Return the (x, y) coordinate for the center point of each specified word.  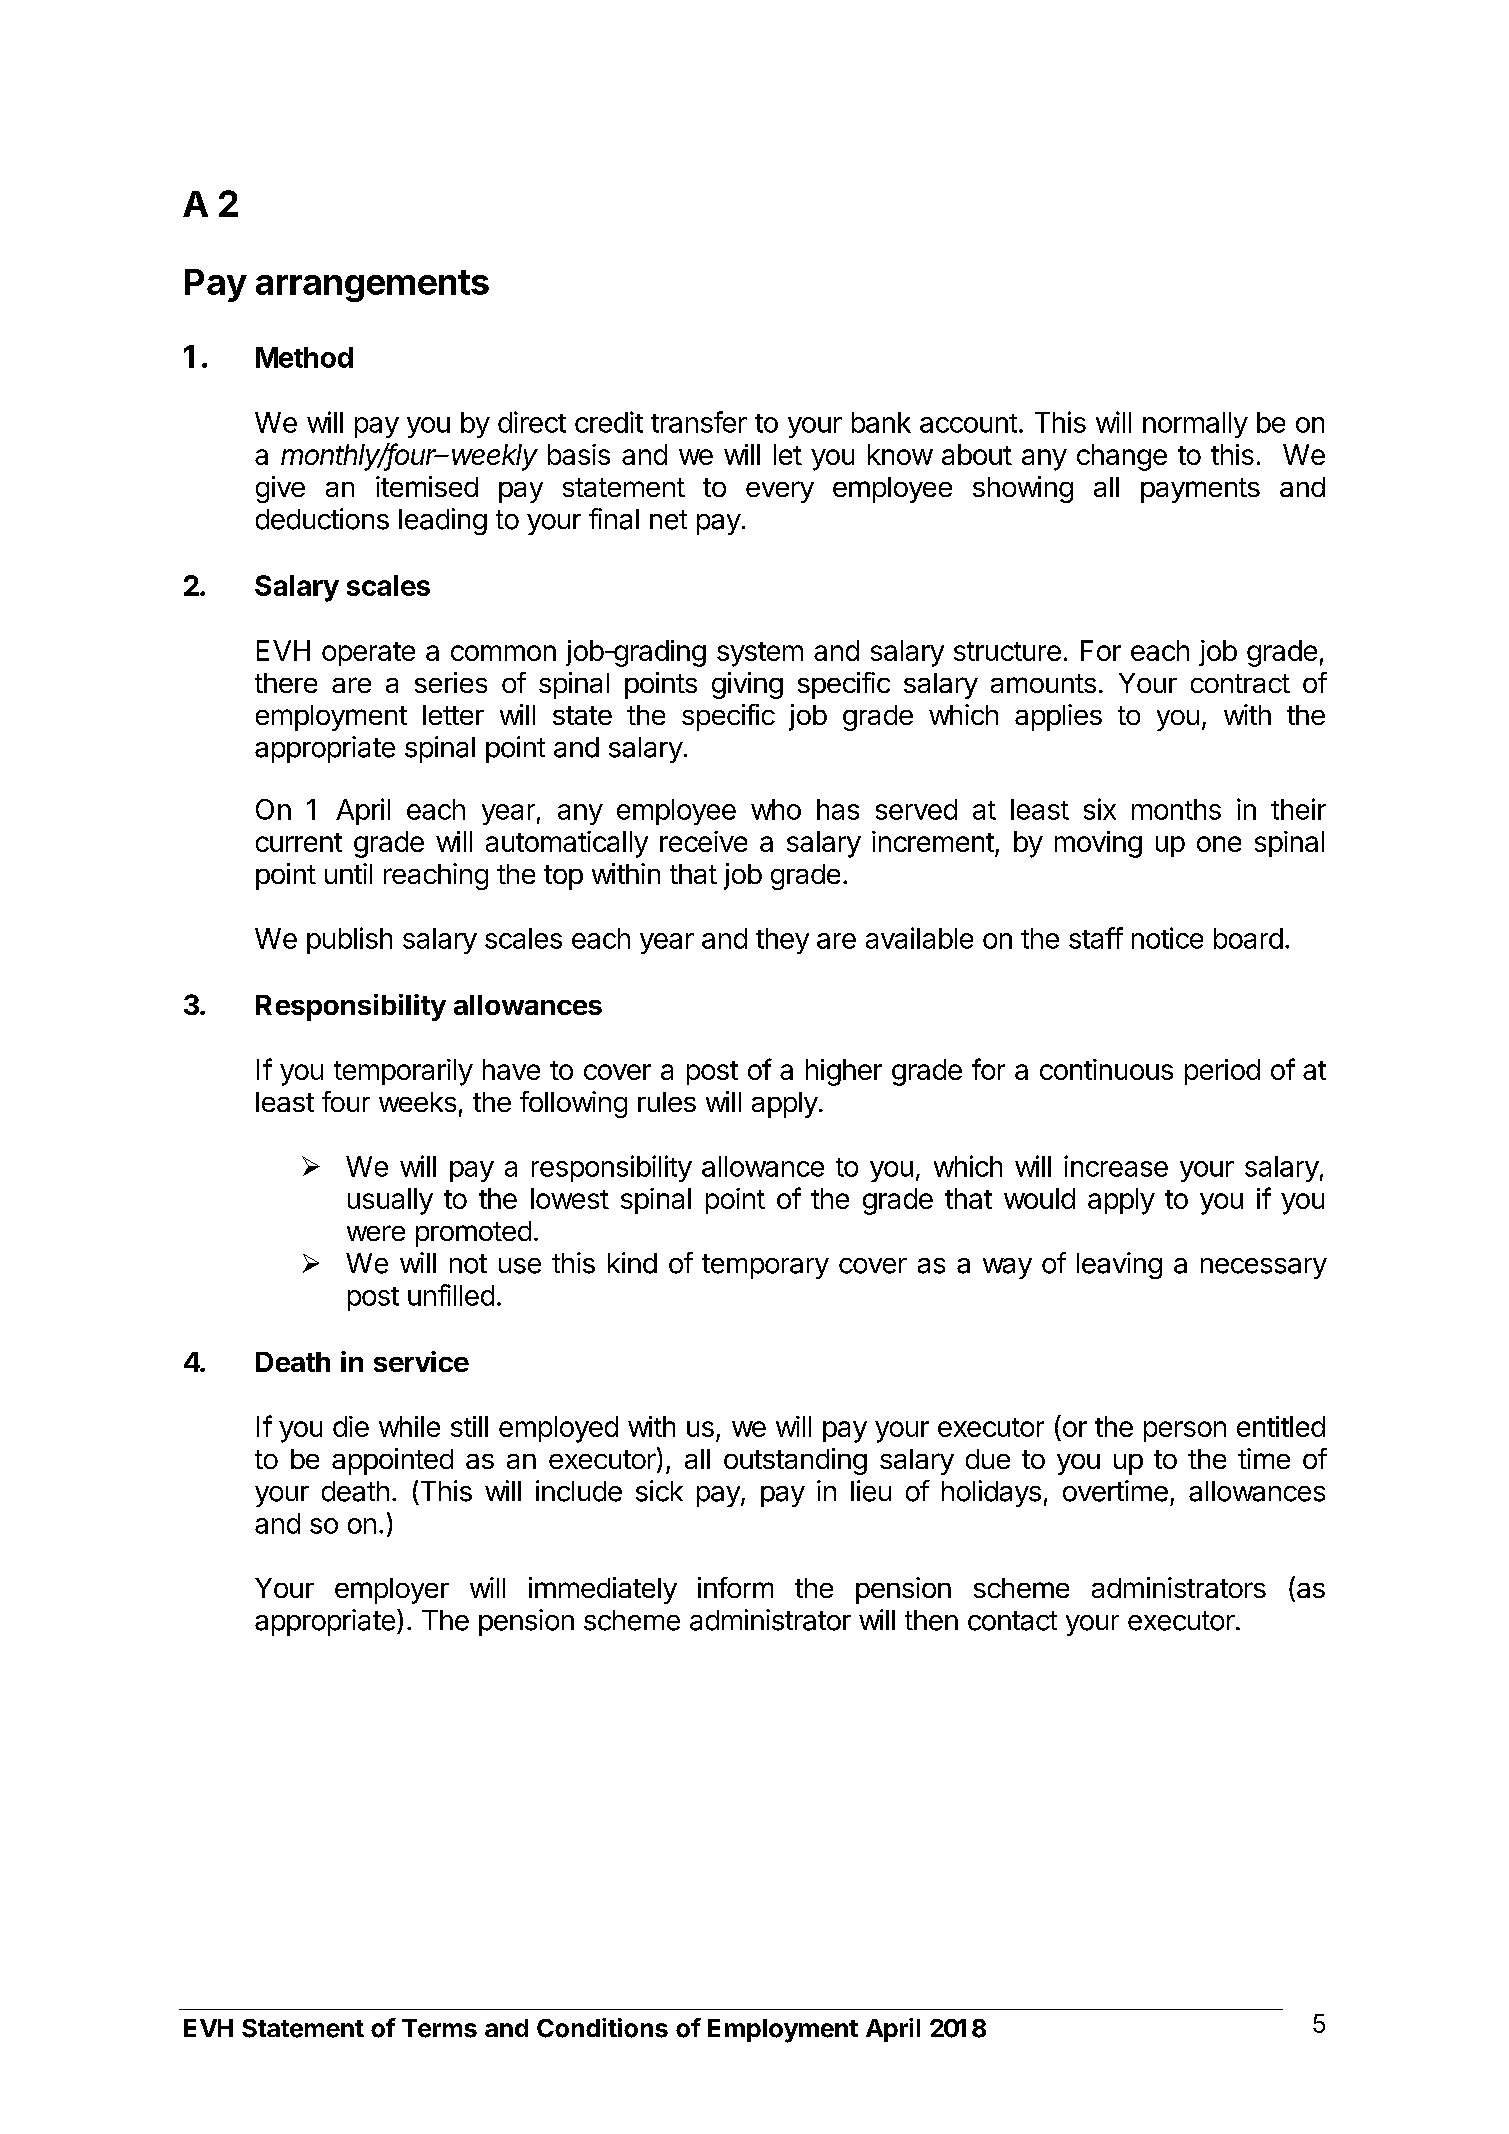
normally (1195, 425)
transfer (699, 422)
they (782, 941)
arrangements (372, 286)
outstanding (795, 1461)
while (409, 1426)
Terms (439, 2028)
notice (1167, 938)
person (1185, 1431)
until (348, 873)
